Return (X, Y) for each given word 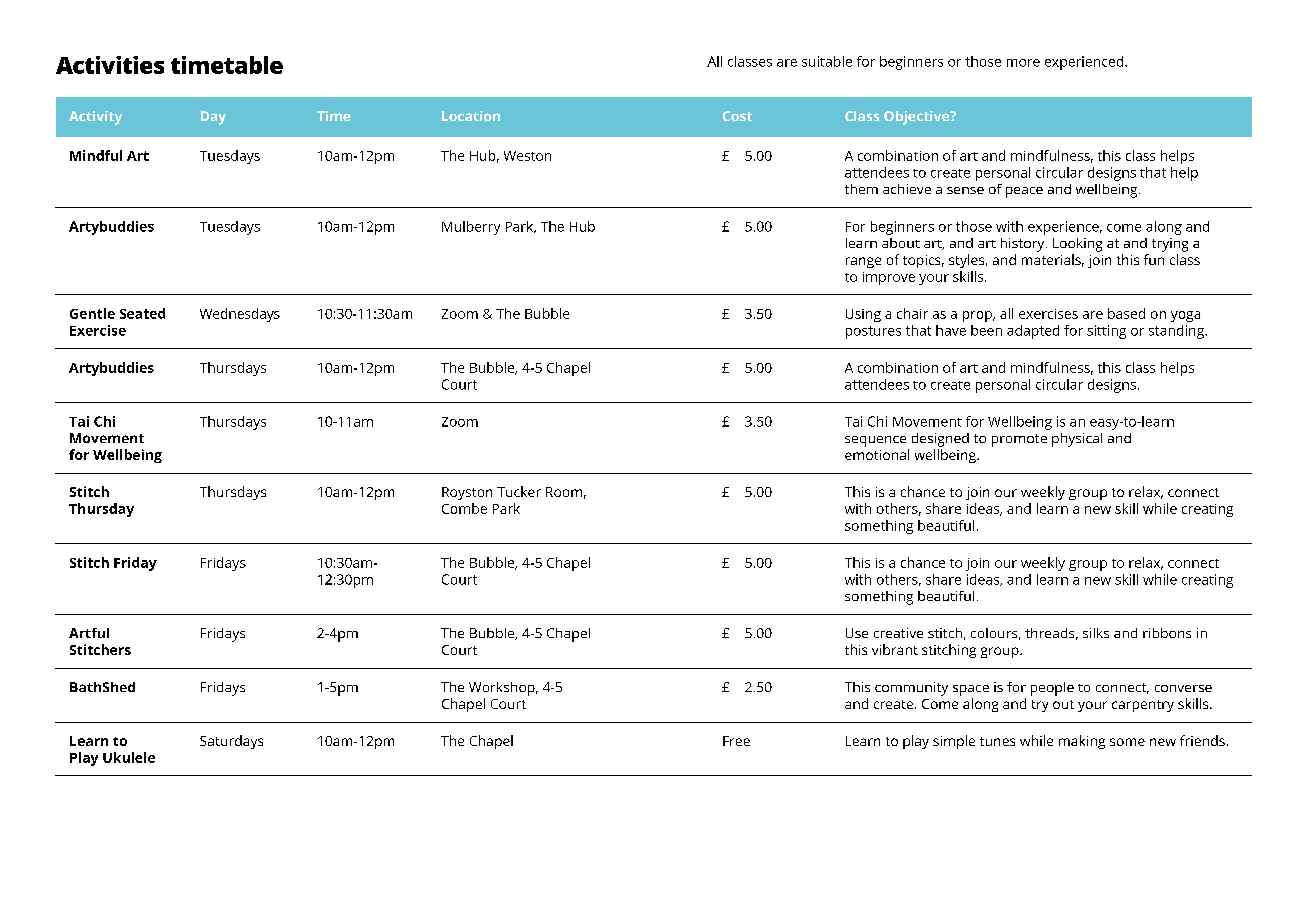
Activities (110, 65)
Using (863, 315)
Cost (737, 116)
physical (1077, 440)
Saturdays (231, 742)
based (1126, 313)
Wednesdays (240, 315)
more (1023, 63)
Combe (464, 508)
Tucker (519, 491)
